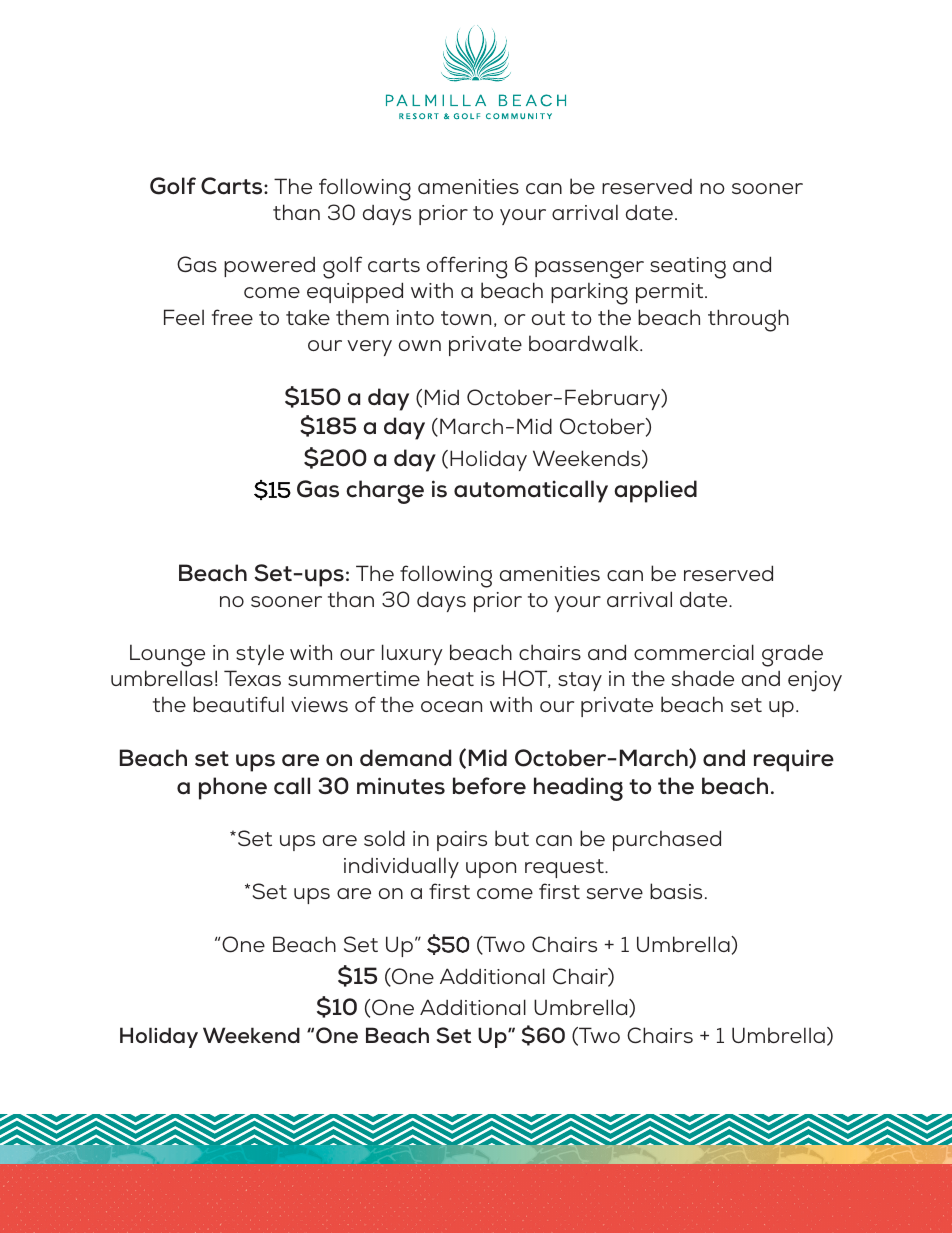 Image resolution: width=952 pixels, height=1233 pixels. I want to click on applied, so click(655, 491).
